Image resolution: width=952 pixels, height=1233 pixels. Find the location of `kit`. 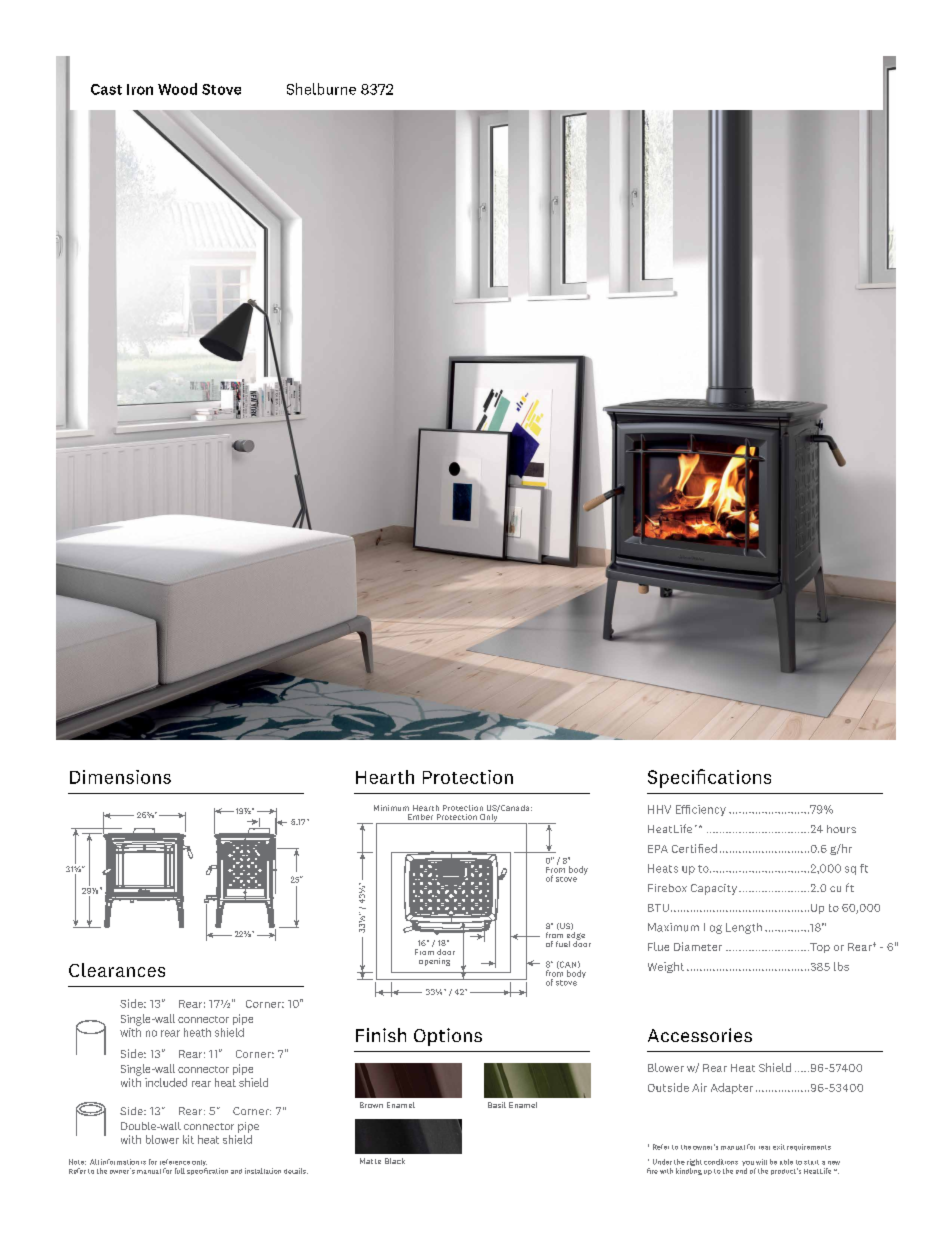

kit is located at coordinates (188, 1139).
